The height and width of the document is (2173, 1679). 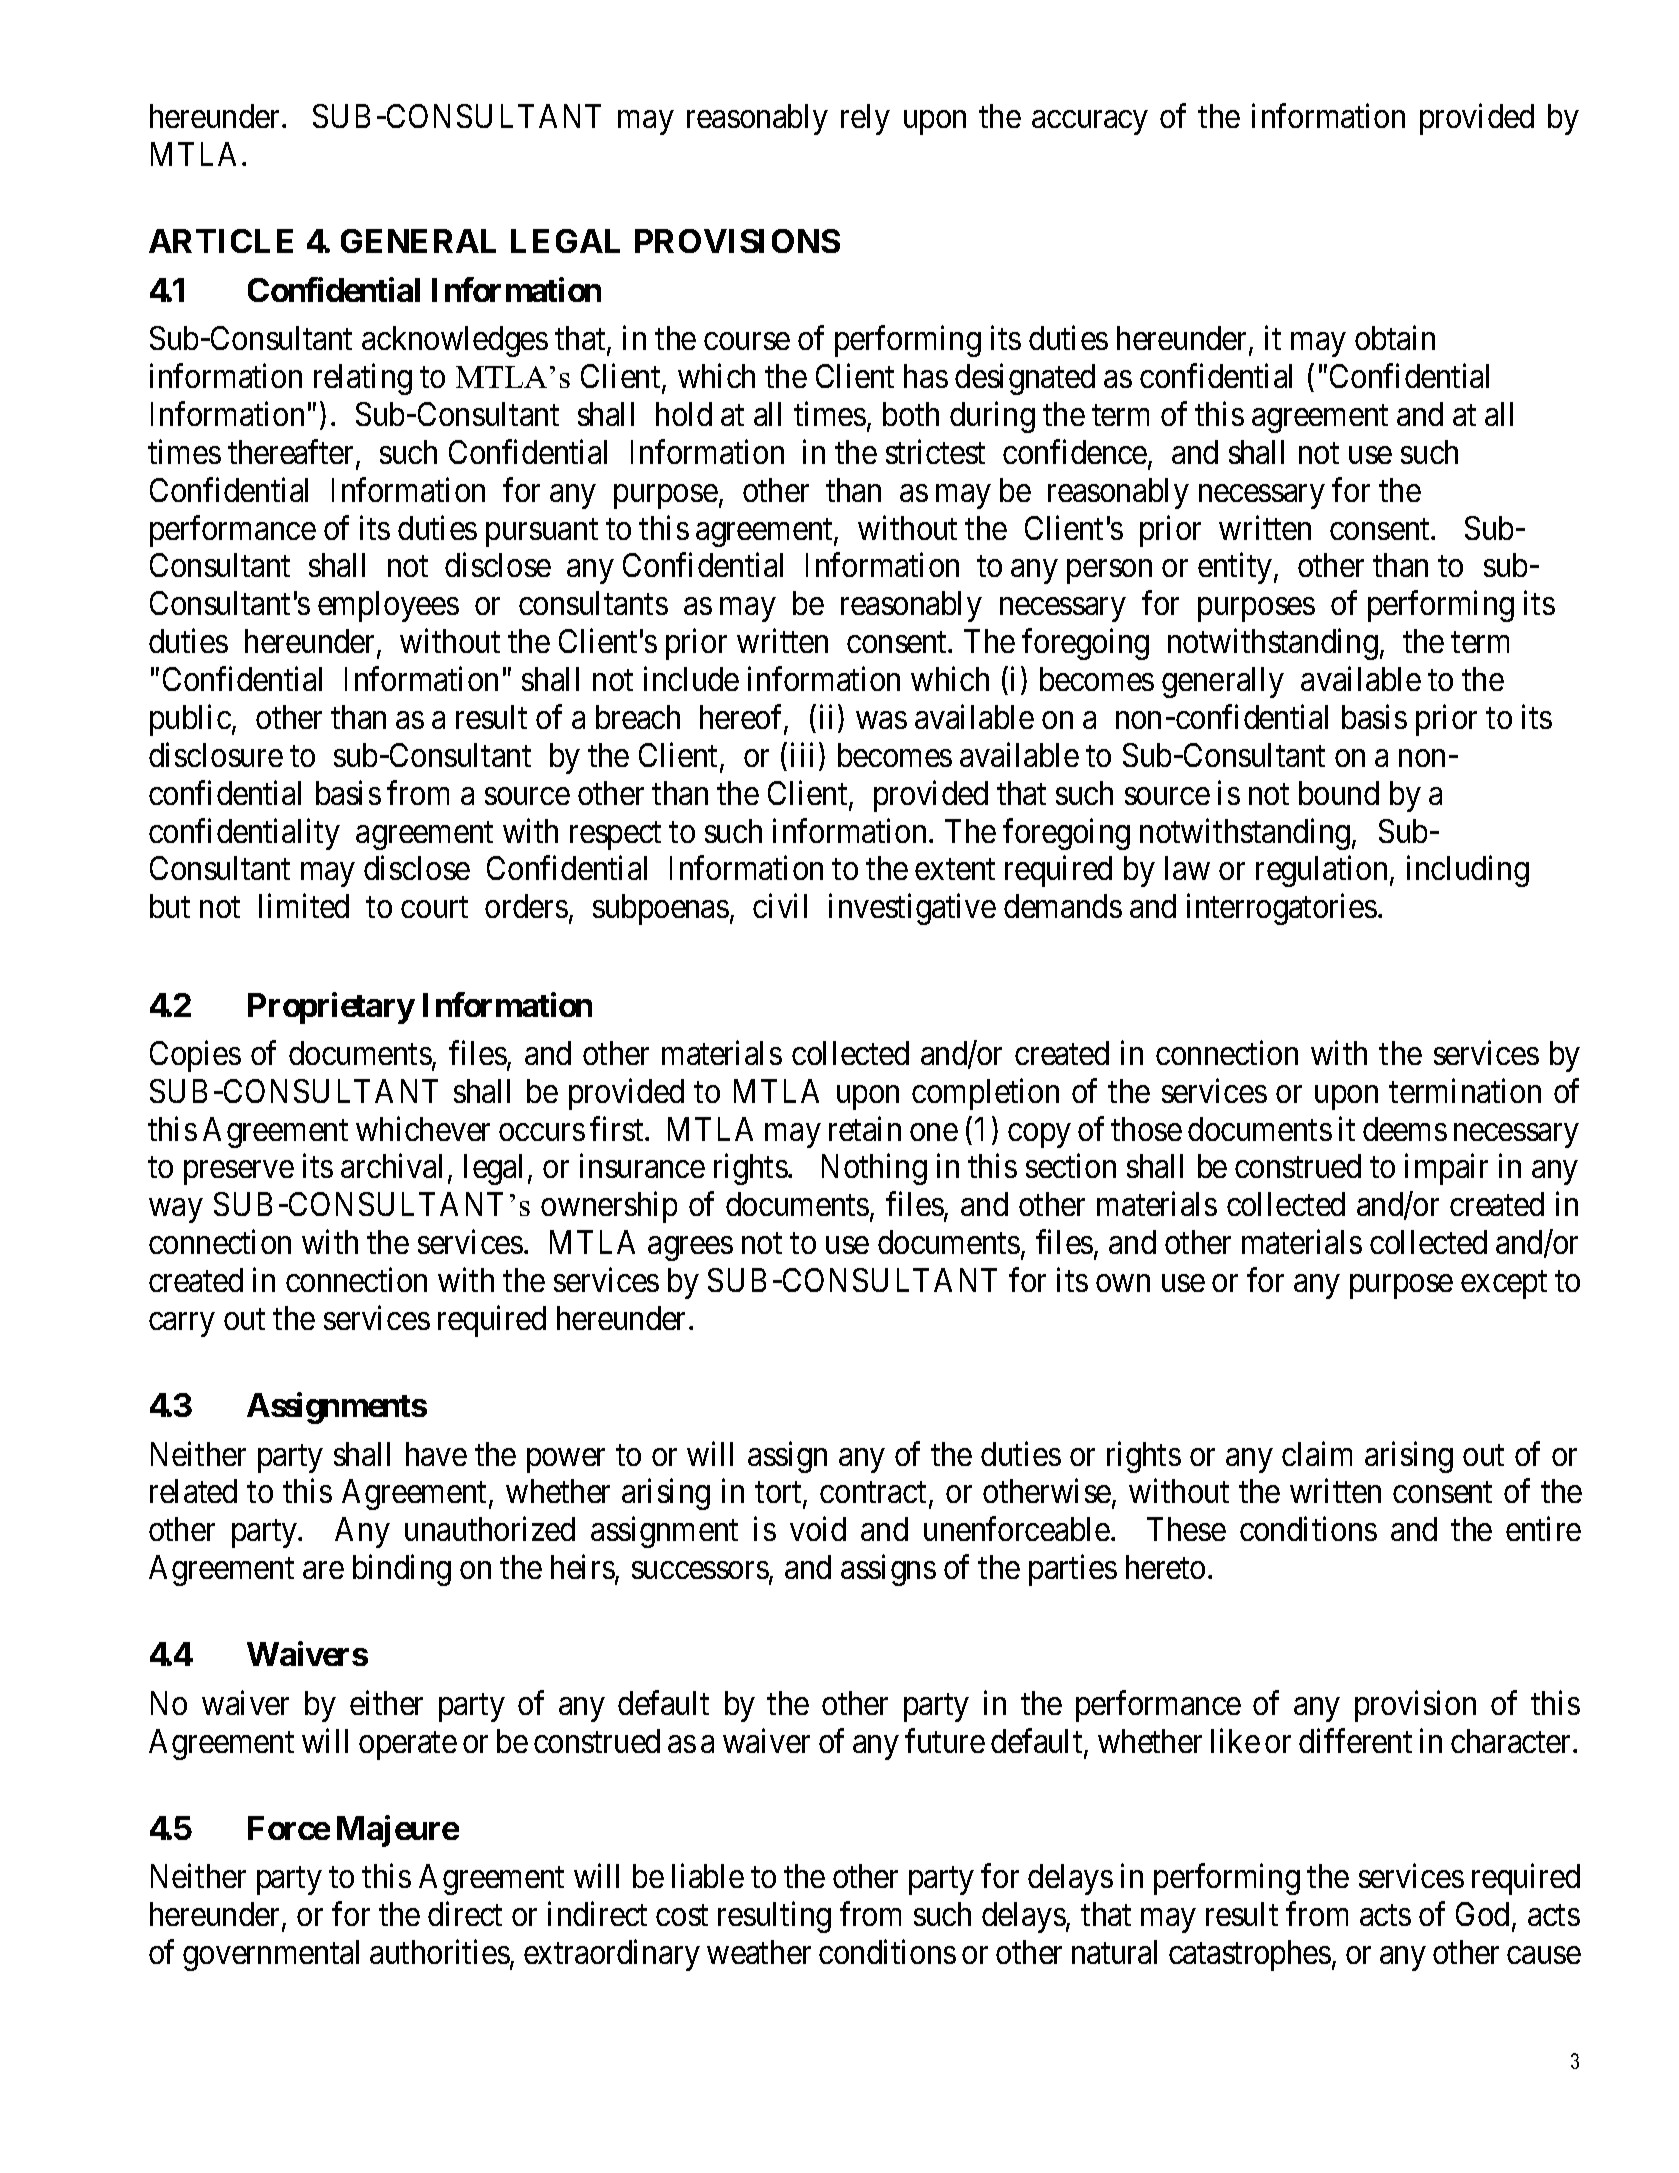 What do you see at coordinates (865, 119) in the document?
I see `rely` at bounding box center [865, 119].
